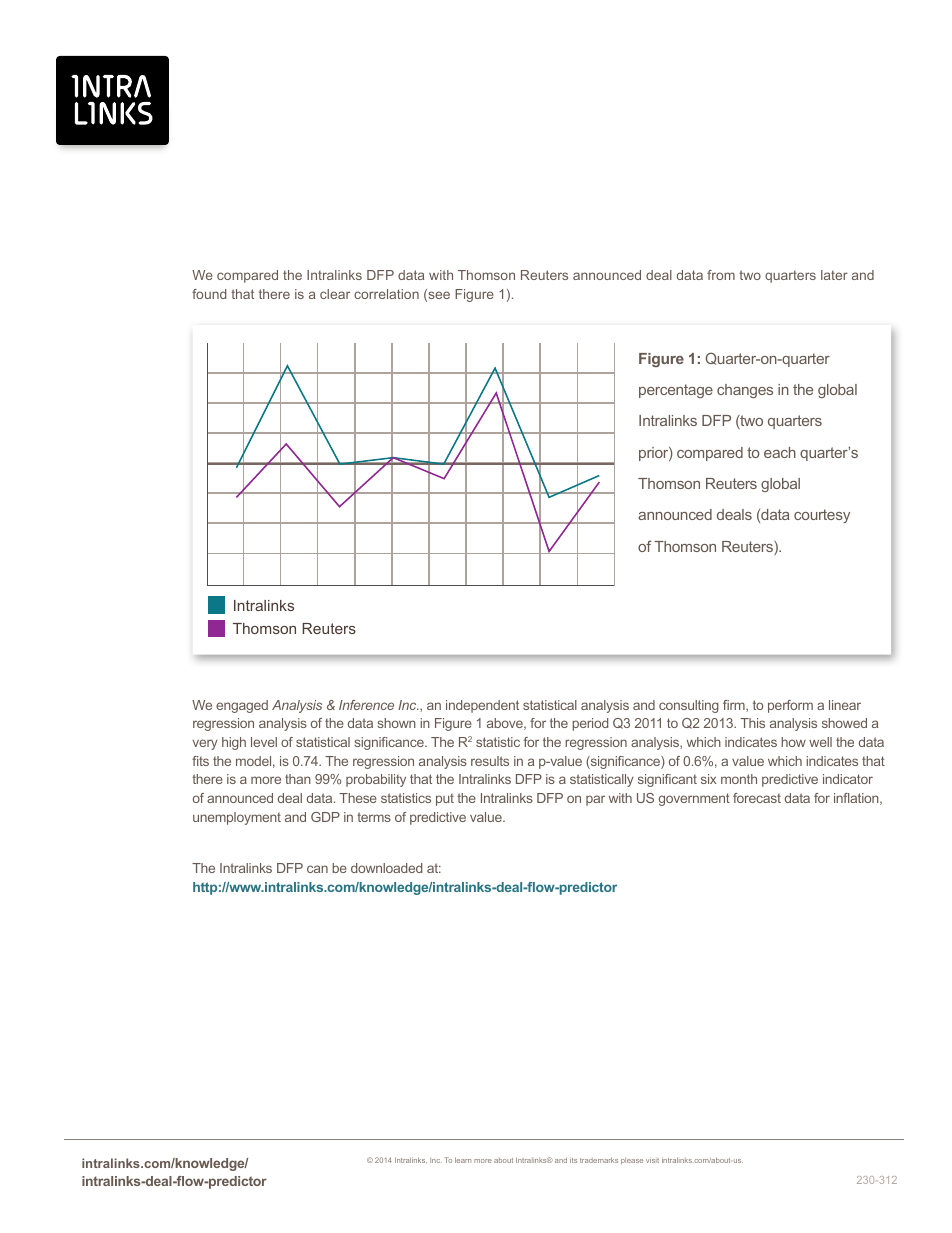  What do you see at coordinates (694, 799) in the document?
I see `government` at bounding box center [694, 799].
